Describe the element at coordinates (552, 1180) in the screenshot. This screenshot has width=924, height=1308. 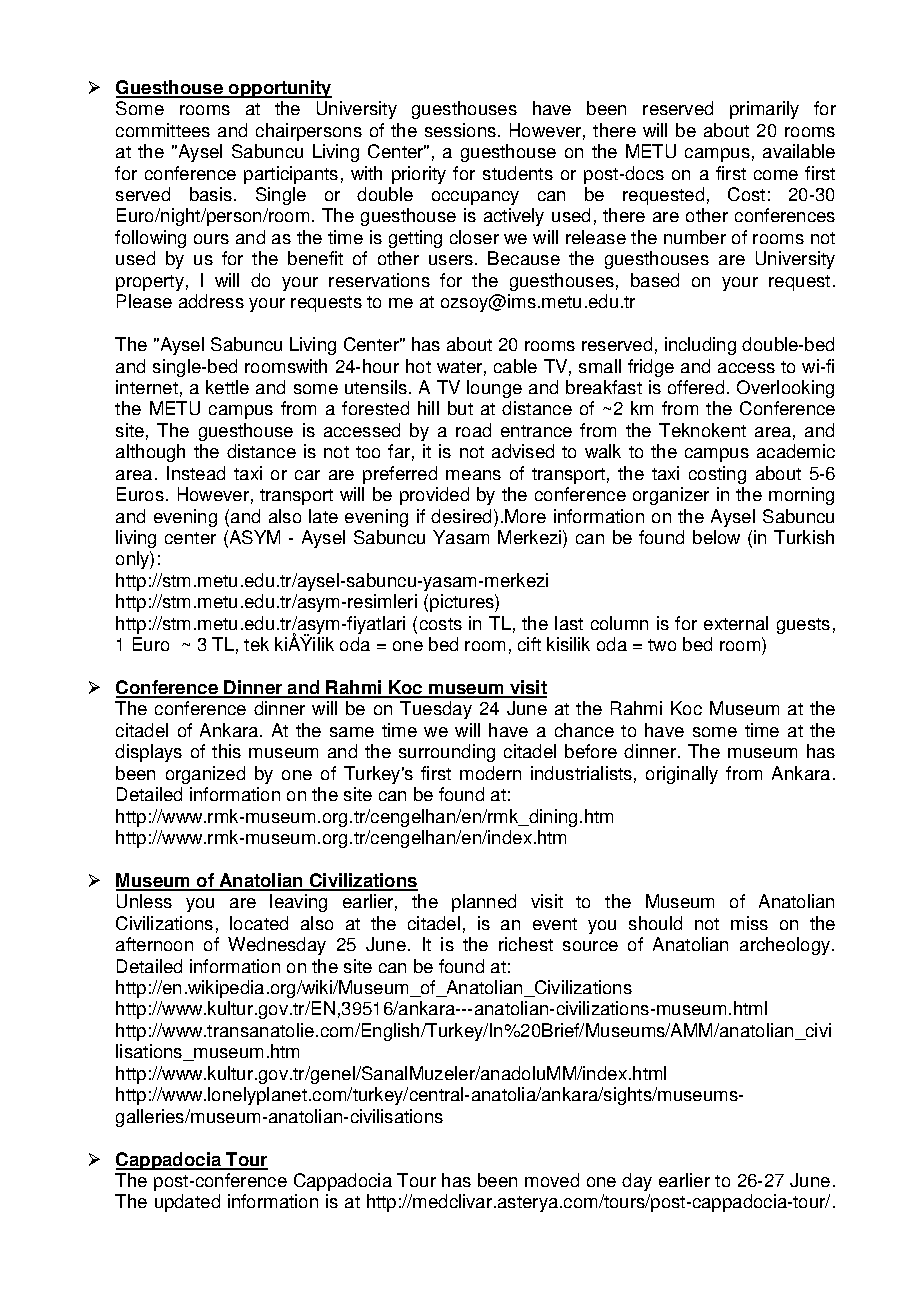
I see `moved` at that location.
